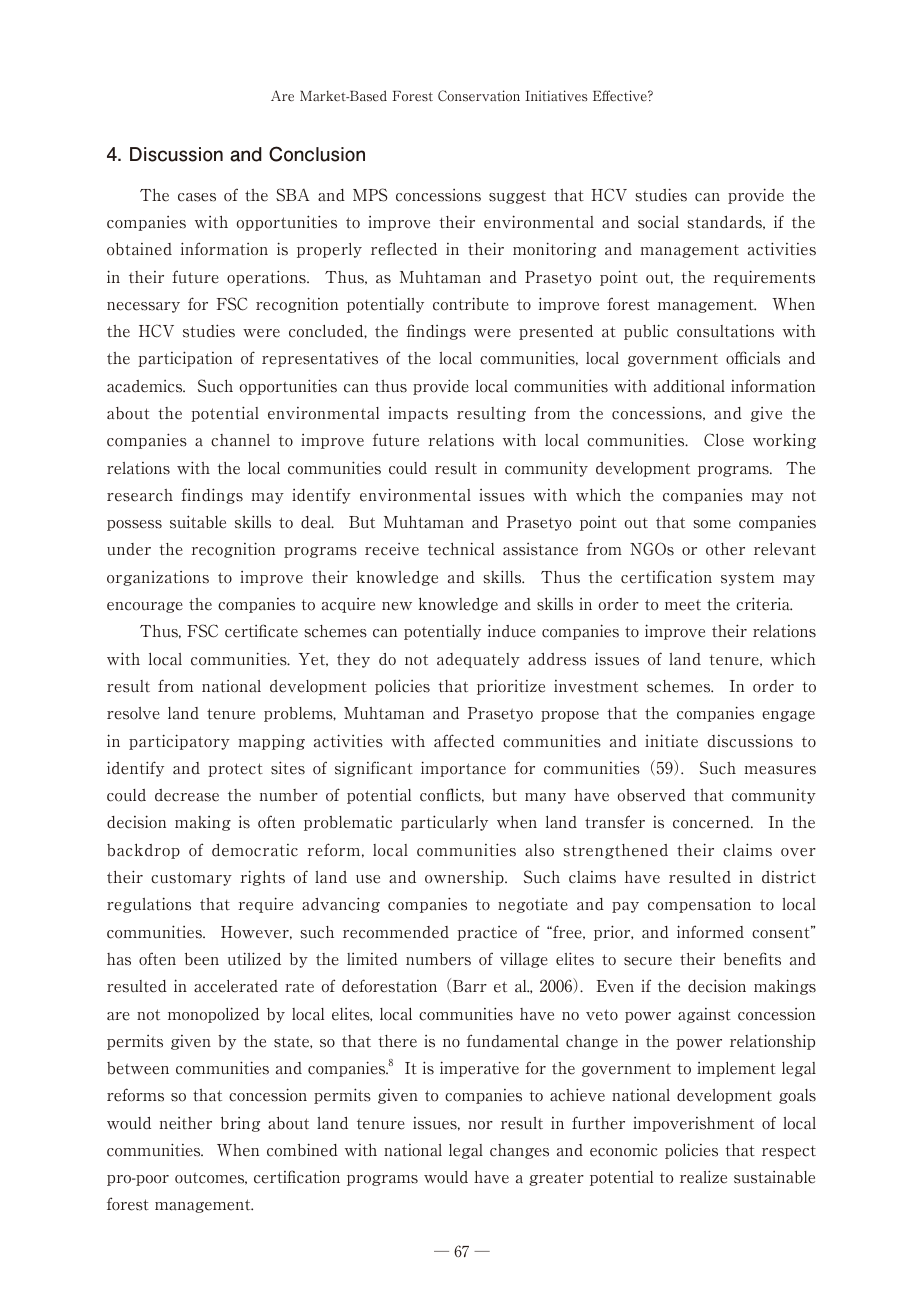 This image has width=924, height=1305. I want to click on concerned, so click(712, 822).
